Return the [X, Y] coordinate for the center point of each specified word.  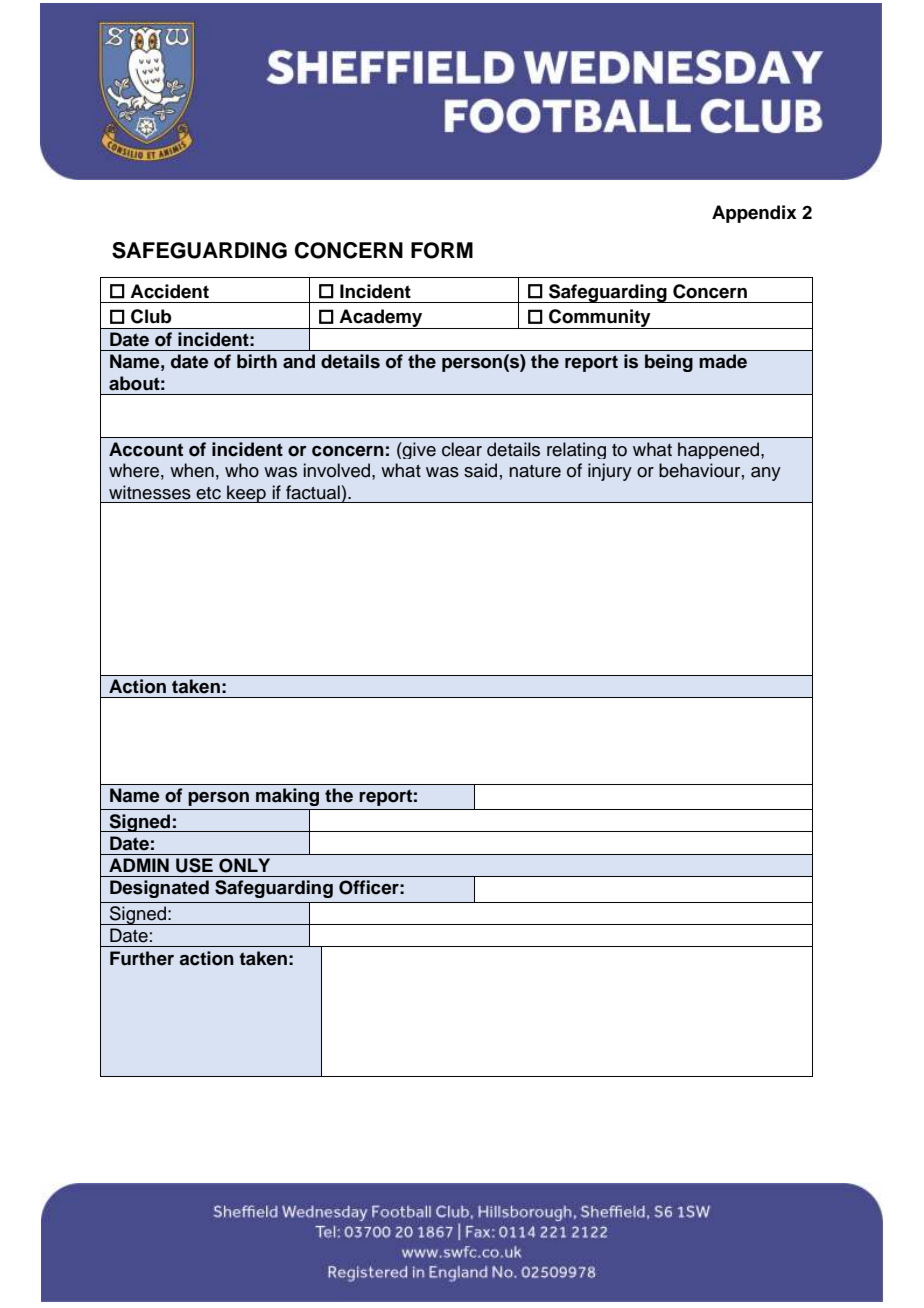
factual [313, 492]
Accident [169, 291]
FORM [442, 250]
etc [208, 493]
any [766, 474]
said [480, 470]
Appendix [754, 214]
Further [142, 958]
